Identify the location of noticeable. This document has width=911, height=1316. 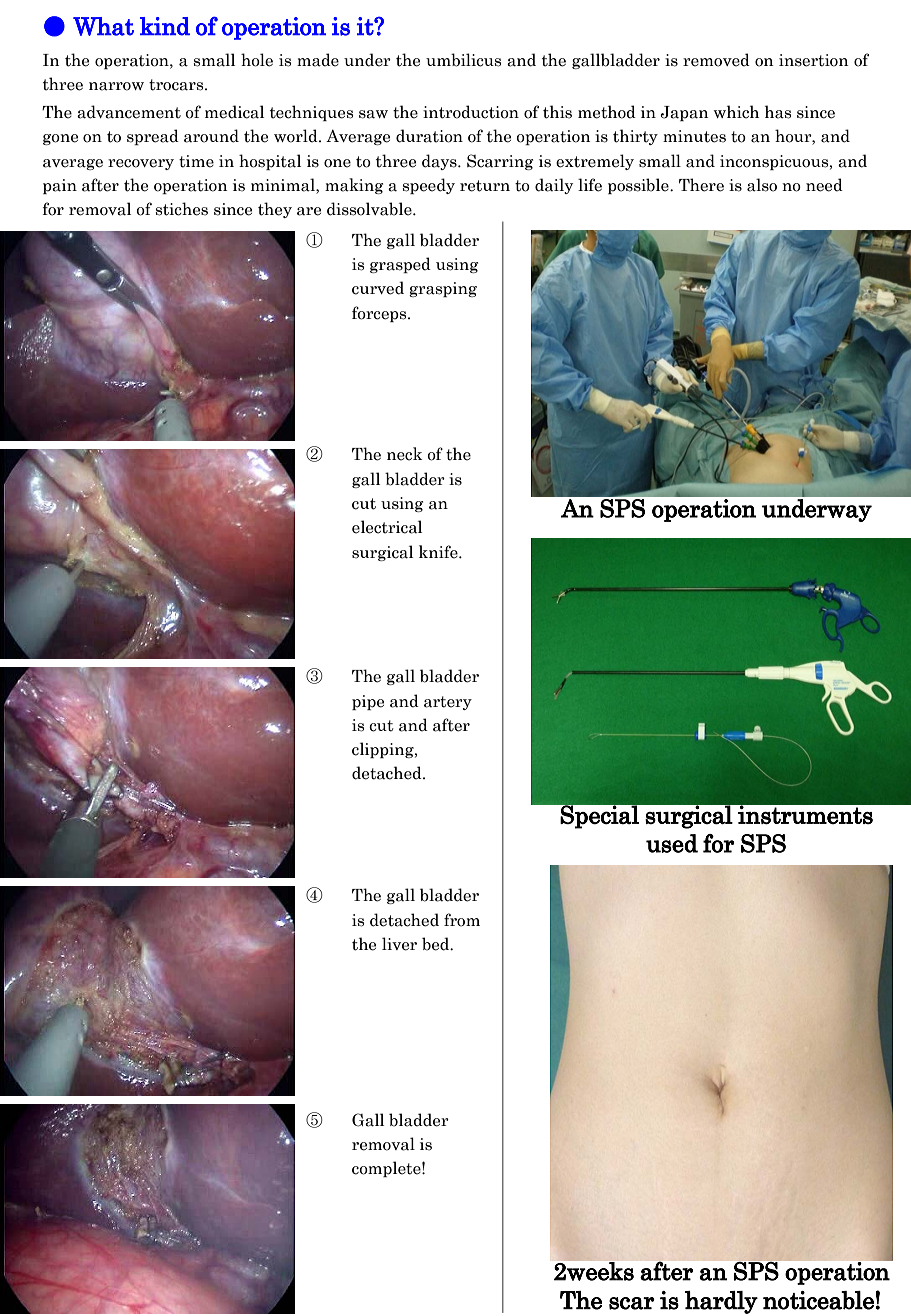
(818, 1300).
